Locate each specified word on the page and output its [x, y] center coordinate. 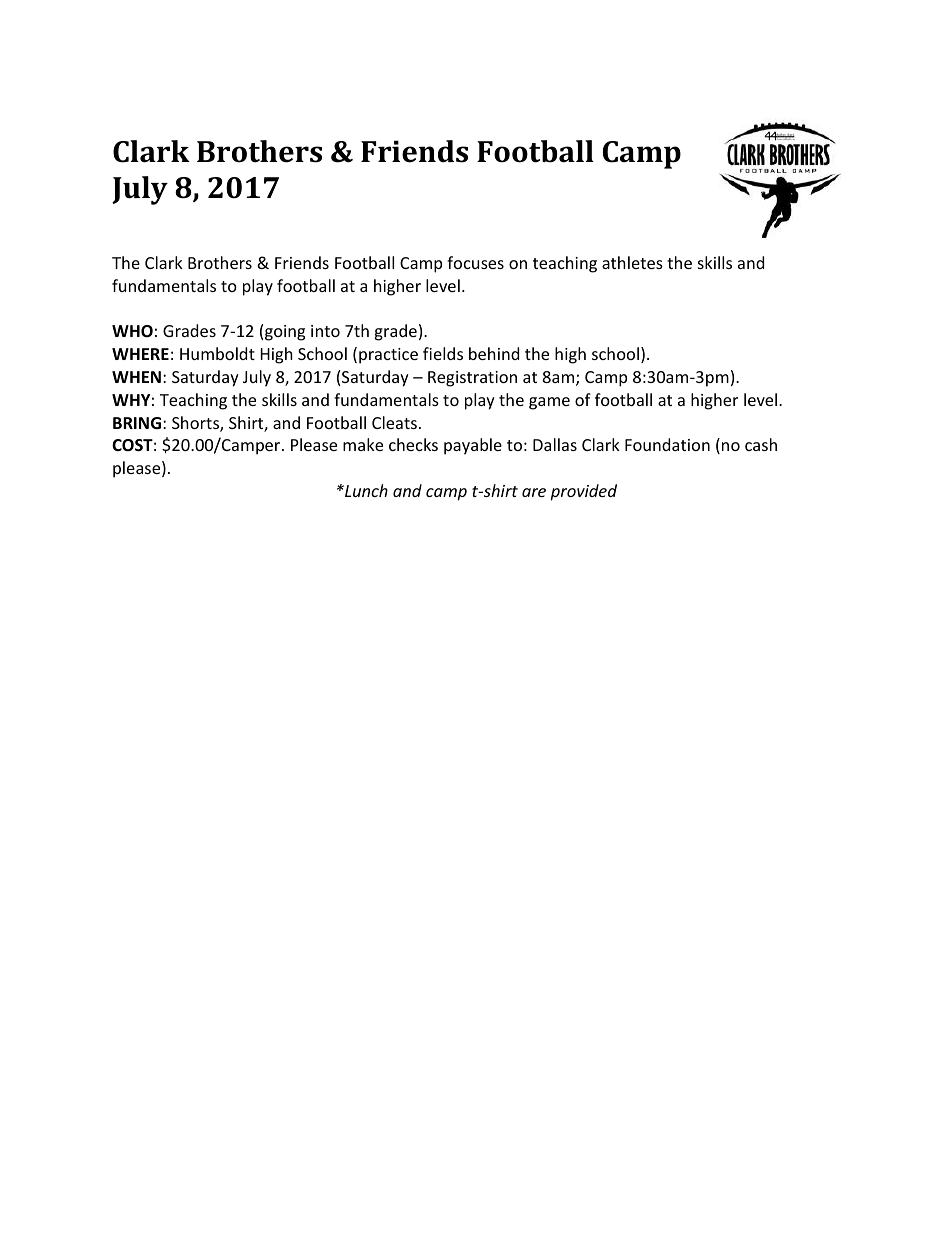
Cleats [394, 422]
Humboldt [217, 353]
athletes [632, 262]
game [549, 403]
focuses [475, 262]
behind [494, 353]
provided [583, 492]
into [325, 331]
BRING [137, 423]
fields [443, 353]
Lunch [365, 490]
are [534, 492]
